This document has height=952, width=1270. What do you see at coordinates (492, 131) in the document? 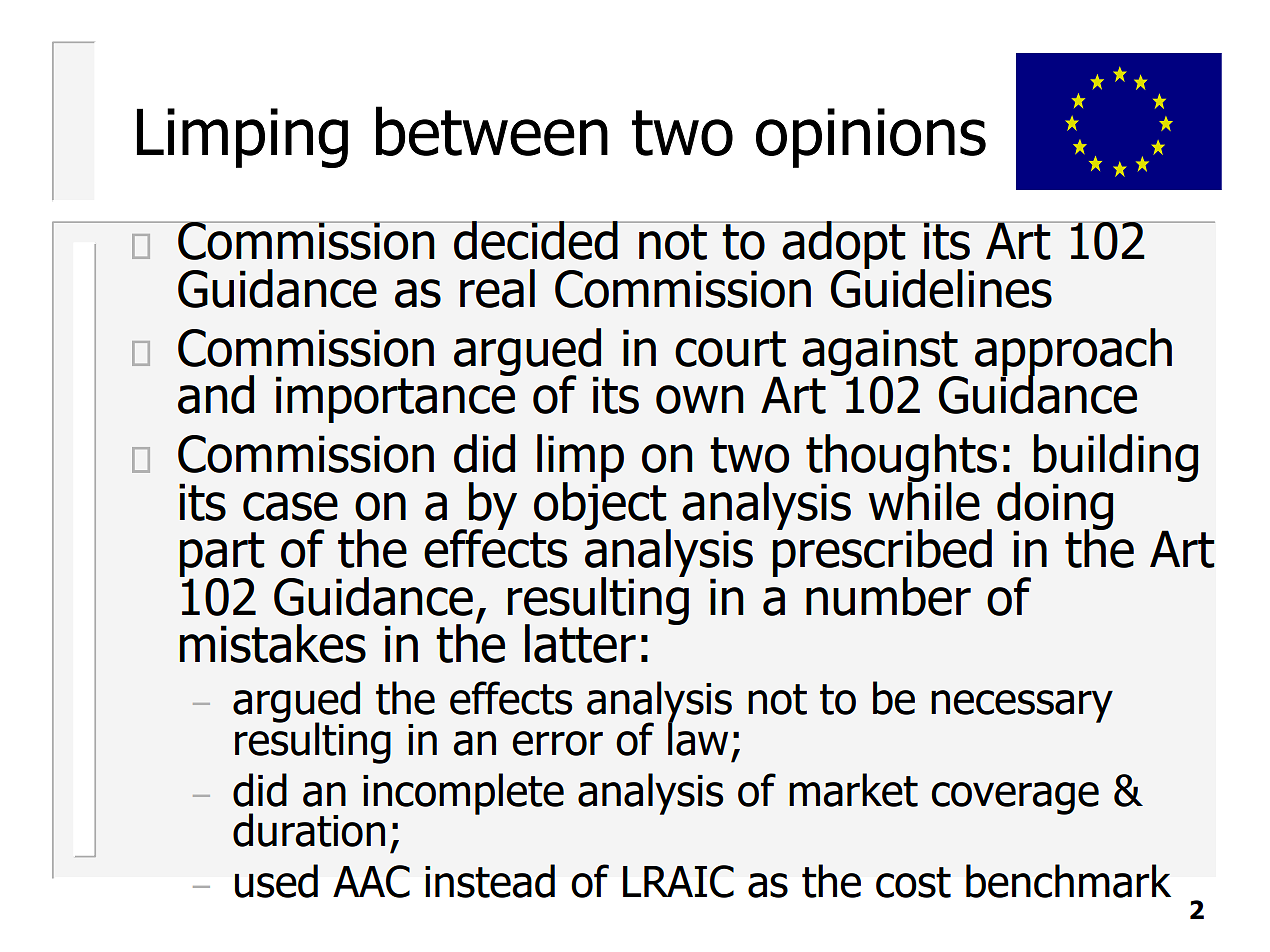
I see `between` at bounding box center [492, 131].
